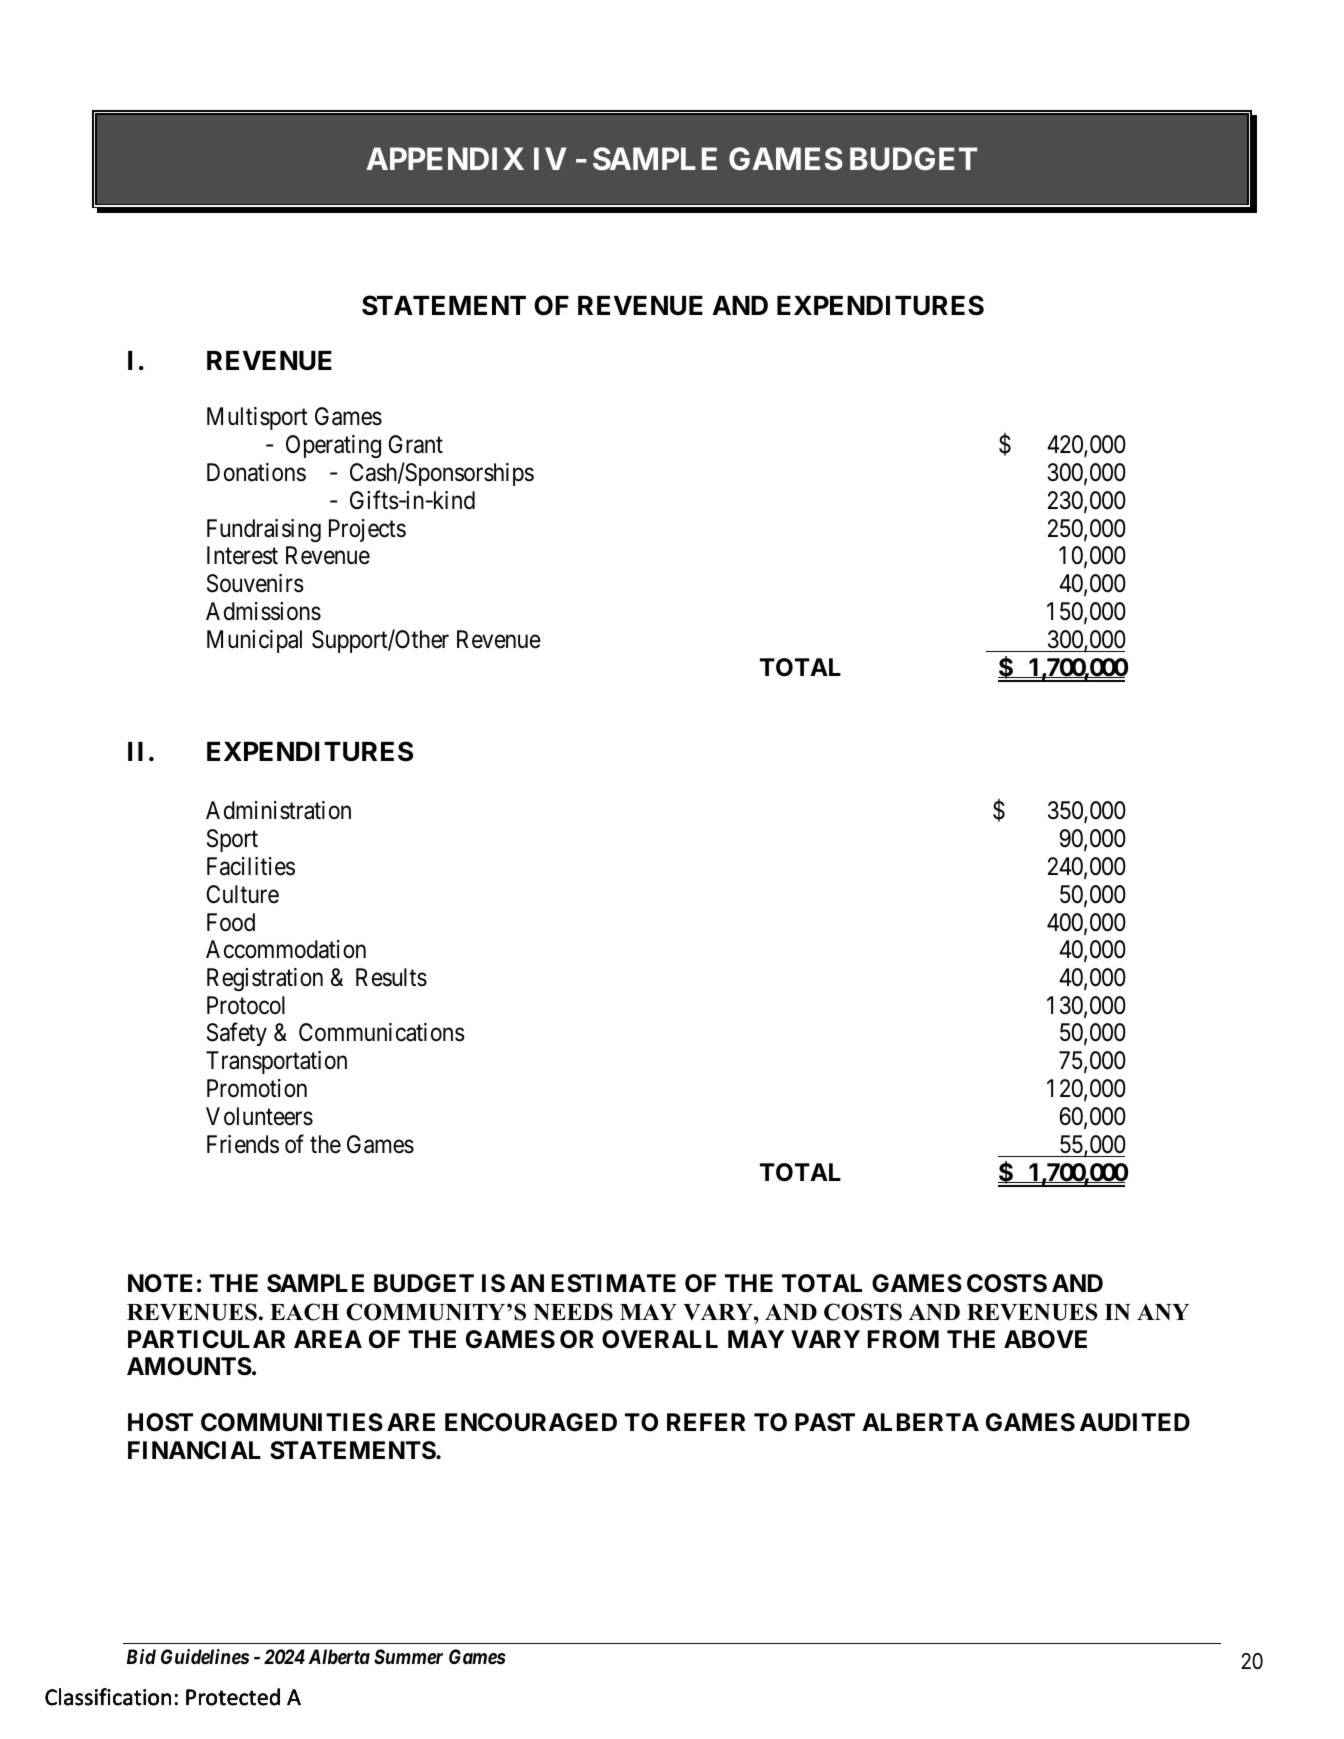 This document has width=1344, height=1739. Describe the element at coordinates (408, 1657) in the document. I see `Summer` at that location.
